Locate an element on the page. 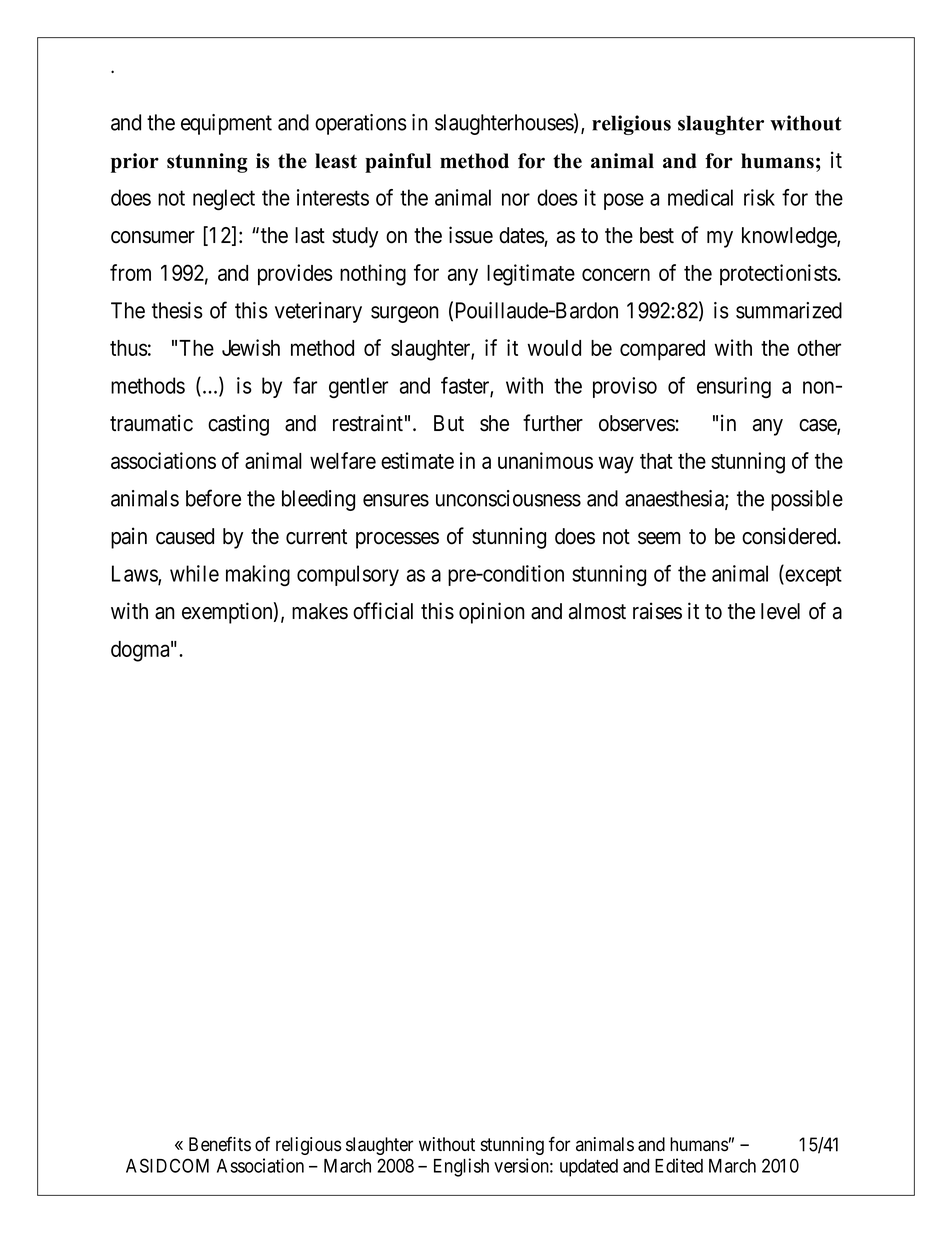 The width and height of the page is (952, 1233). English is located at coordinates (461, 1167).
